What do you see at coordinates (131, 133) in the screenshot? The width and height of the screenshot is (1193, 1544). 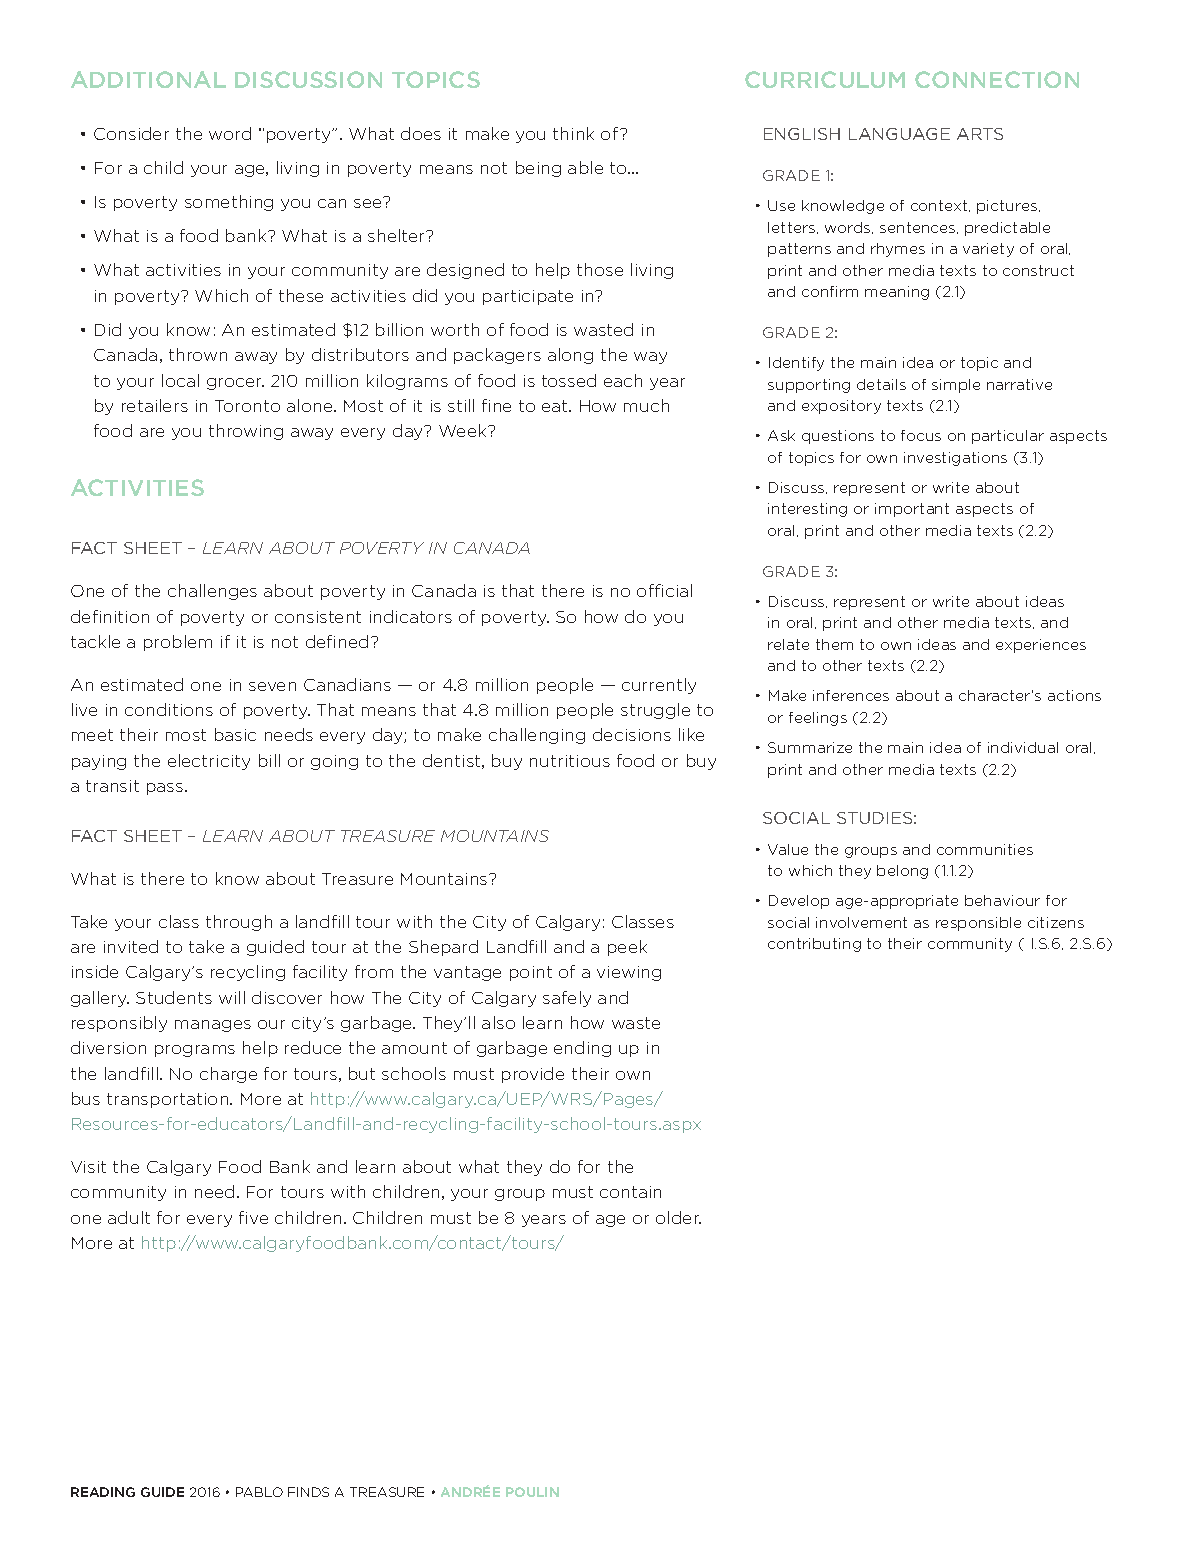 I see `Consider` at bounding box center [131, 133].
